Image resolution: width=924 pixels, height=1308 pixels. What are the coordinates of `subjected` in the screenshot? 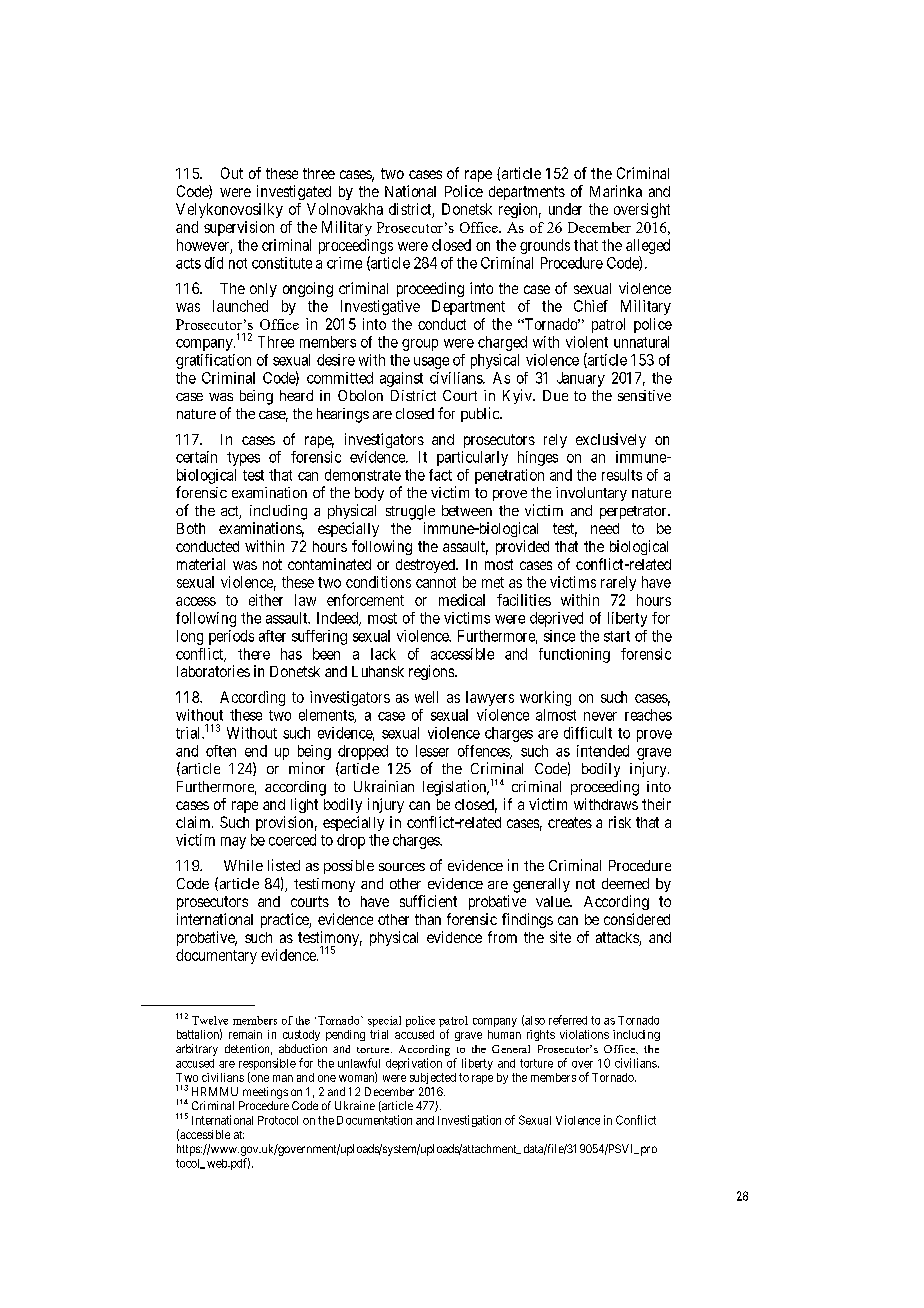 It's located at (433, 1078).
